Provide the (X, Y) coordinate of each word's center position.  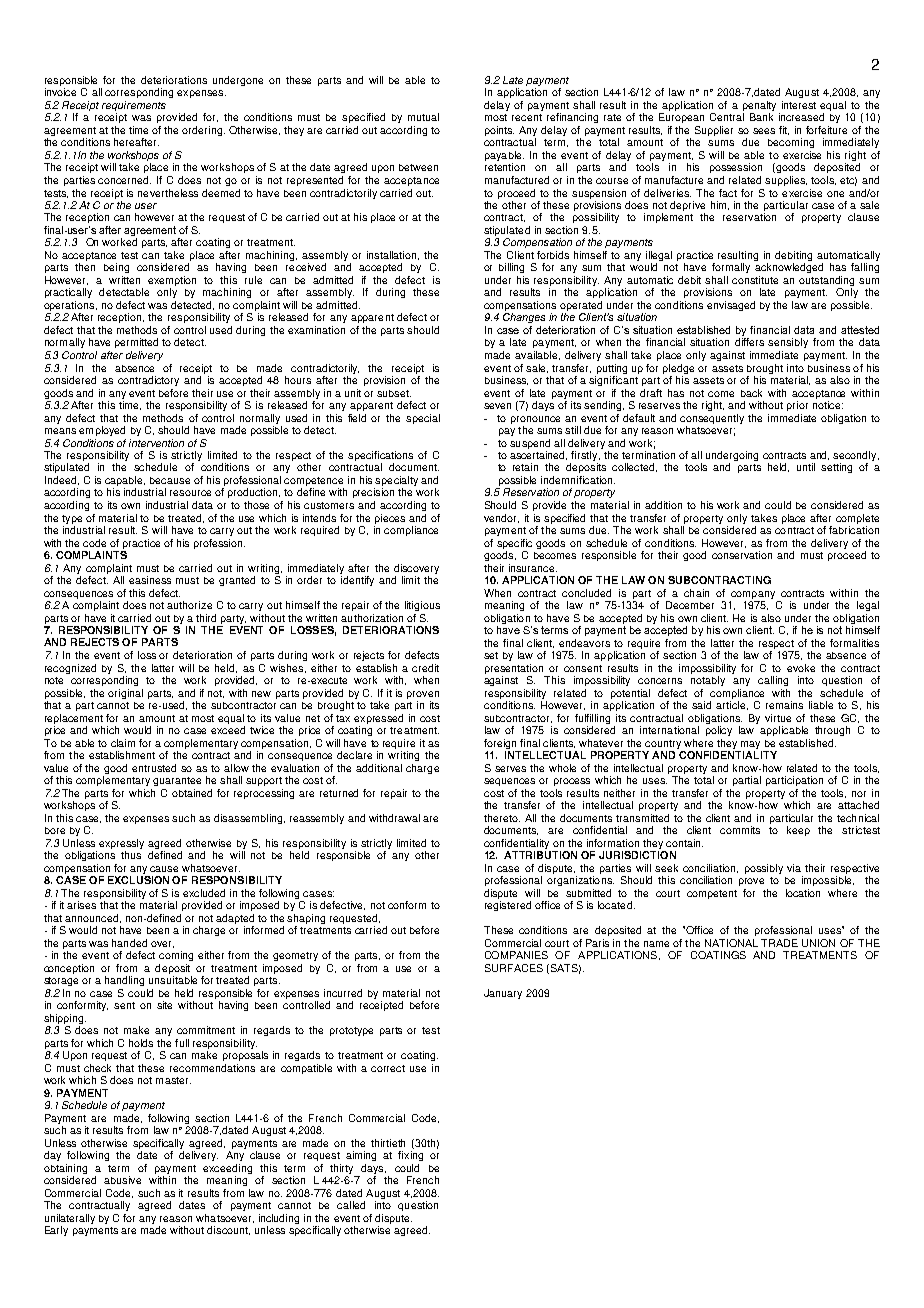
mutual (423, 117)
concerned (124, 180)
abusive (122, 1180)
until (806, 467)
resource (190, 493)
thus (131, 855)
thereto (502, 818)
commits (740, 830)
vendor (501, 518)
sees (764, 131)
